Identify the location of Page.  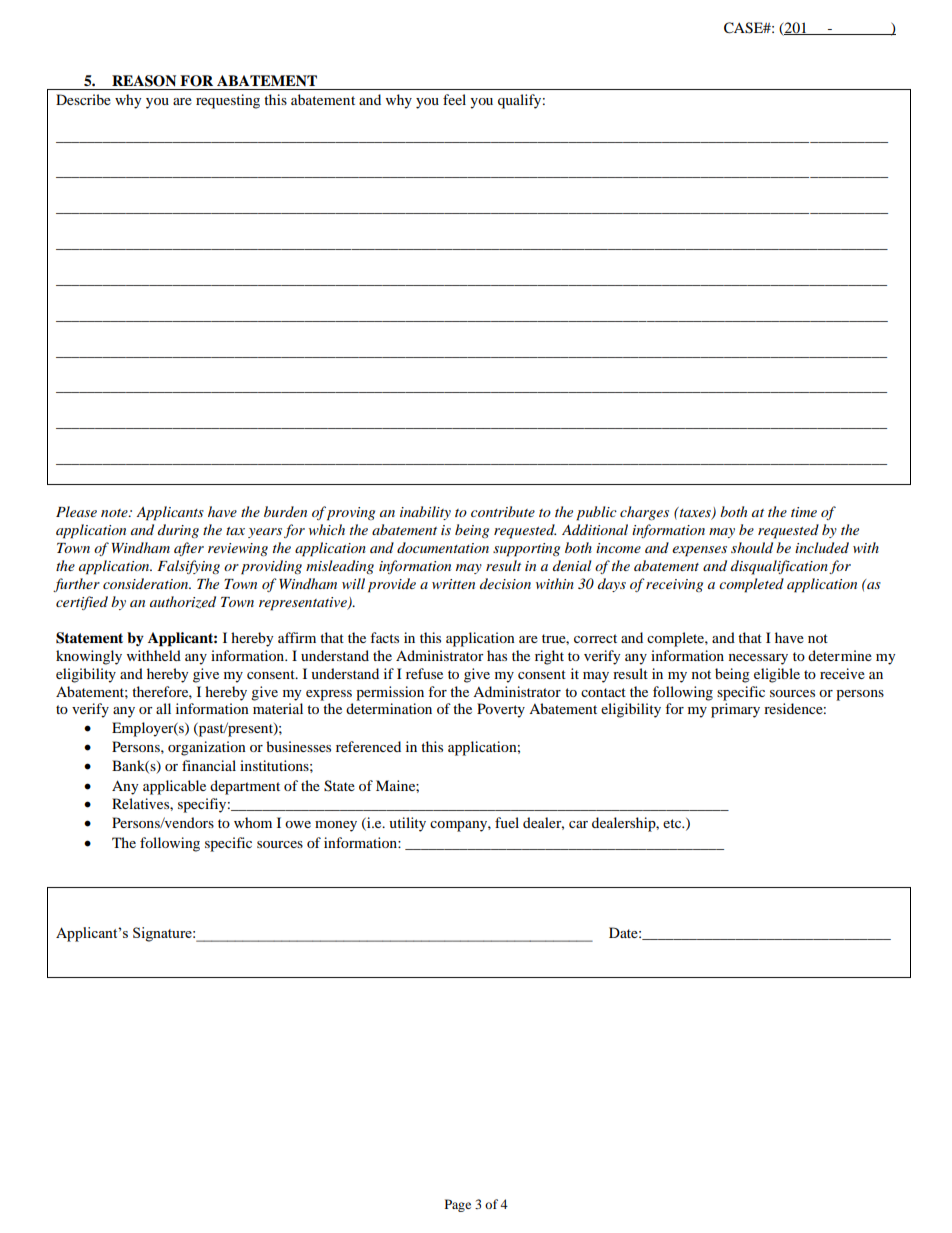
(458, 1205).
